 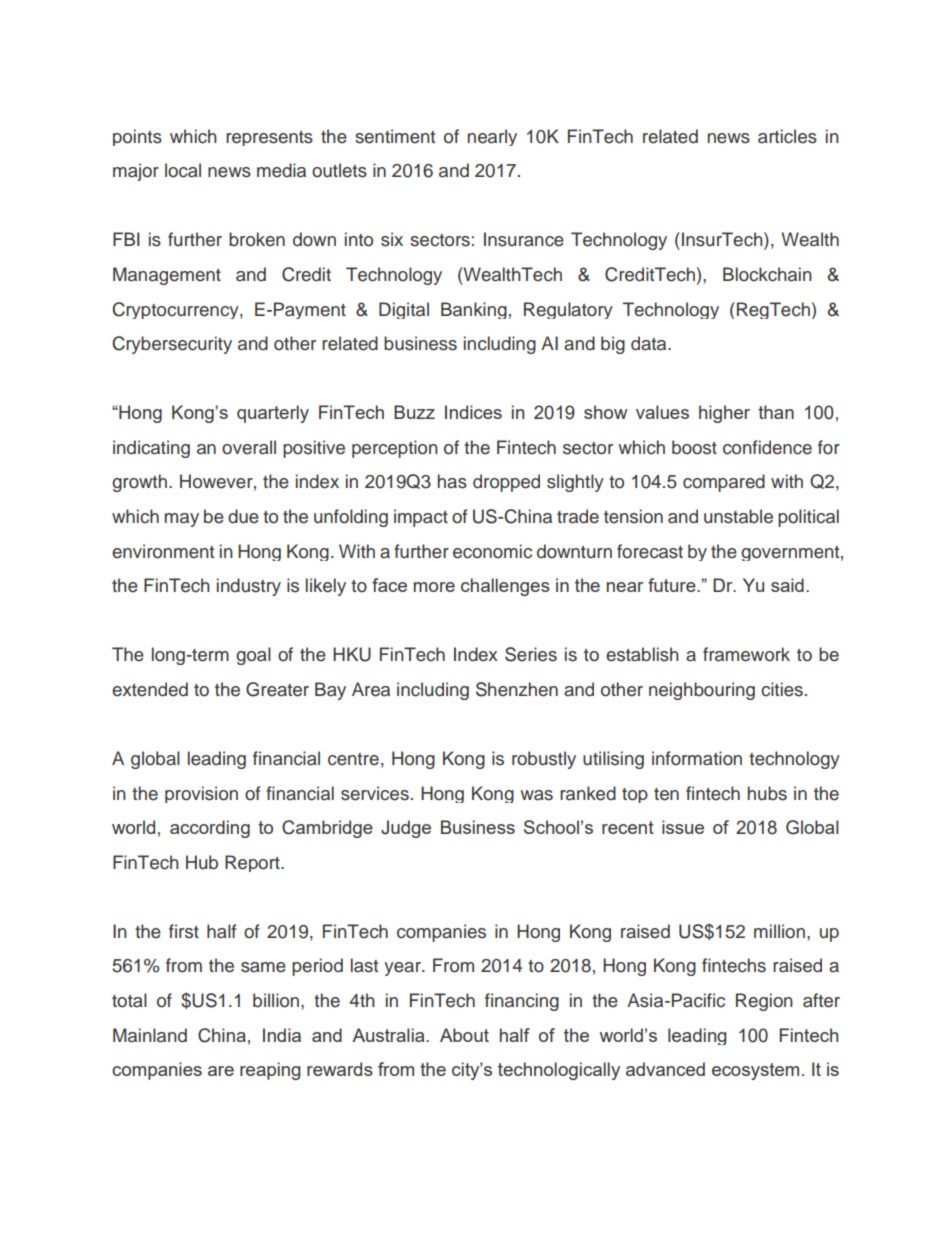 I want to click on About, so click(x=464, y=1035).
